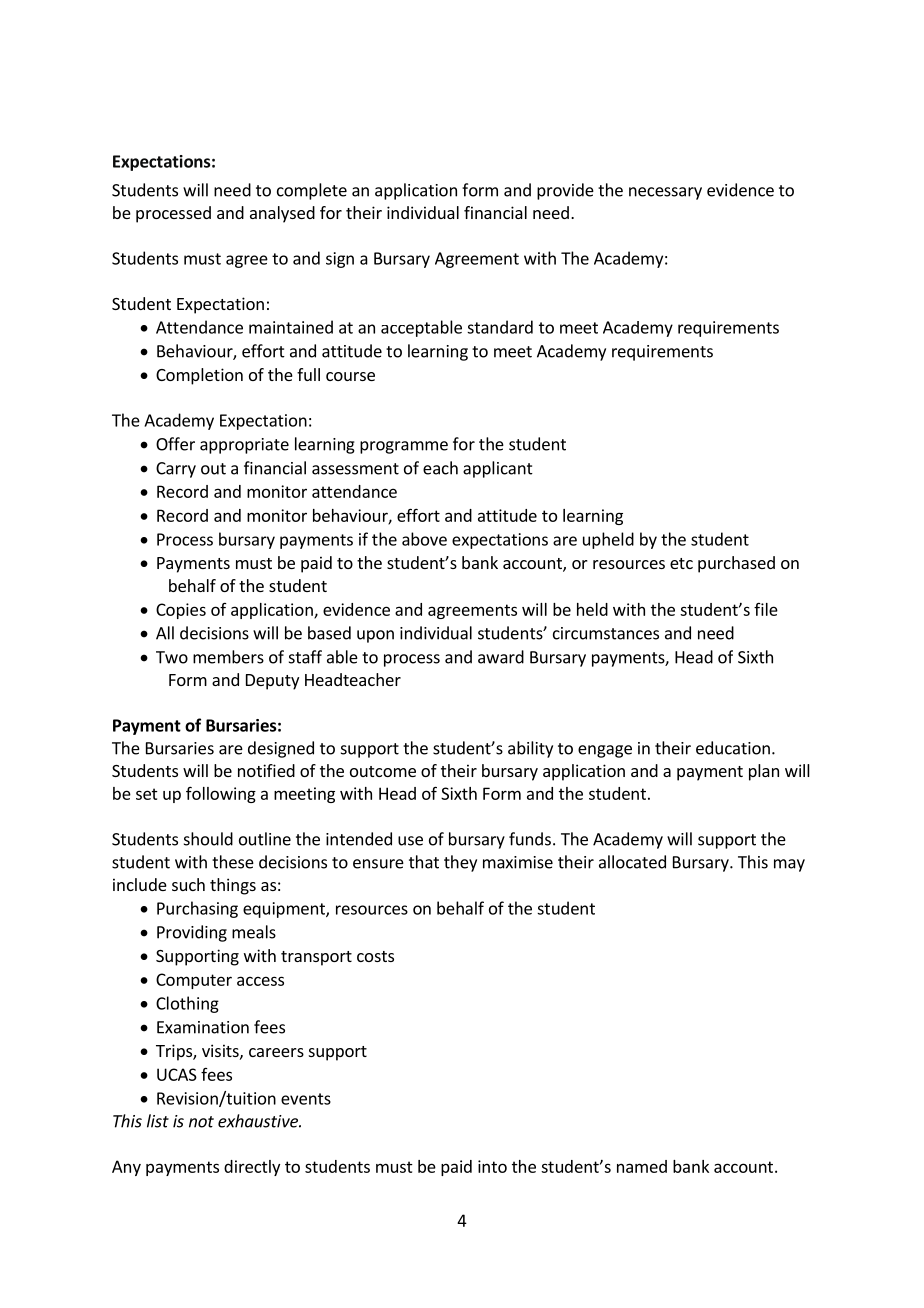 This screenshot has height=1308, width=924. What do you see at coordinates (228, 657) in the screenshot?
I see `members` at bounding box center [228, 657].
